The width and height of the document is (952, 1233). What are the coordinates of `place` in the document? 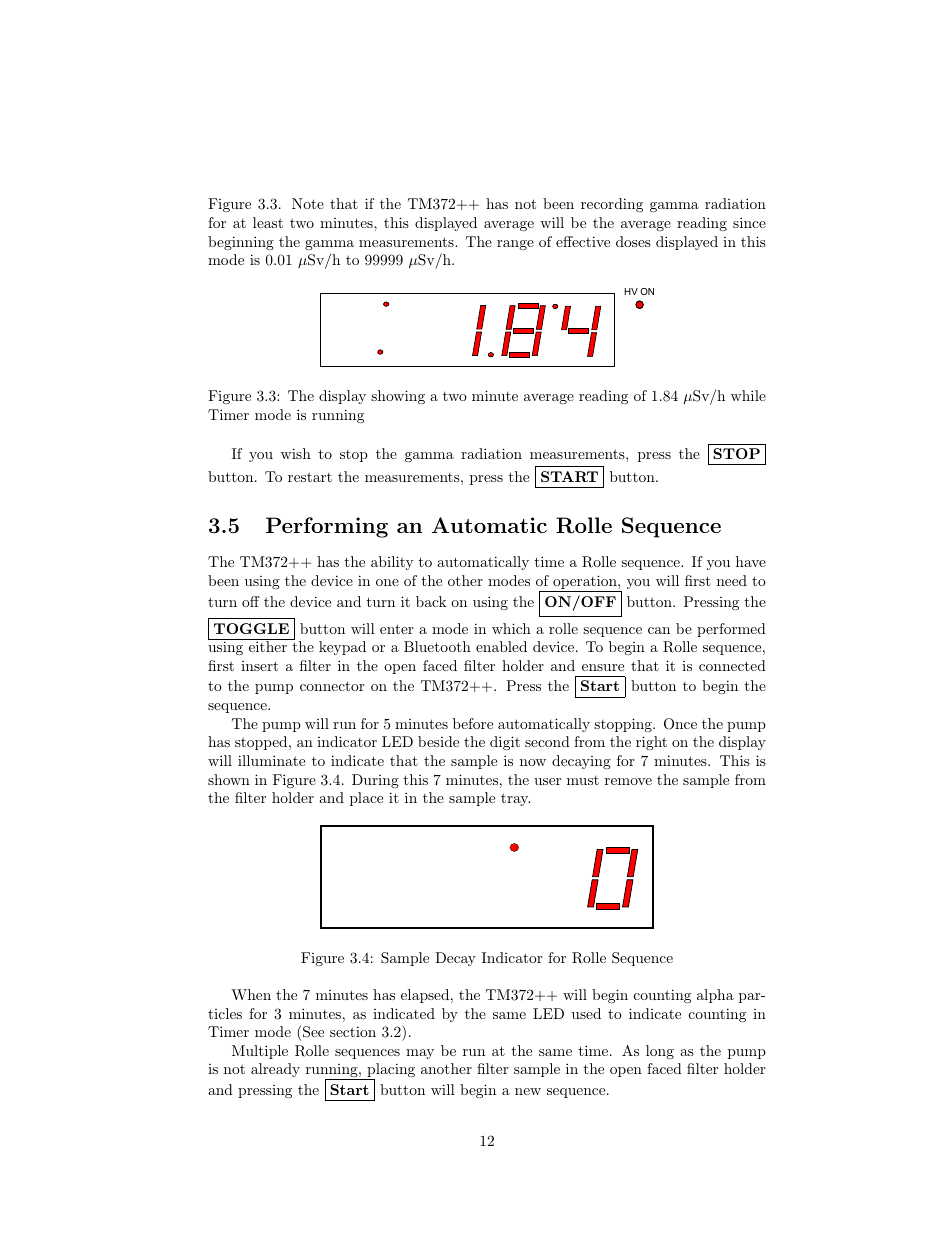 It's located at (366, 799).
